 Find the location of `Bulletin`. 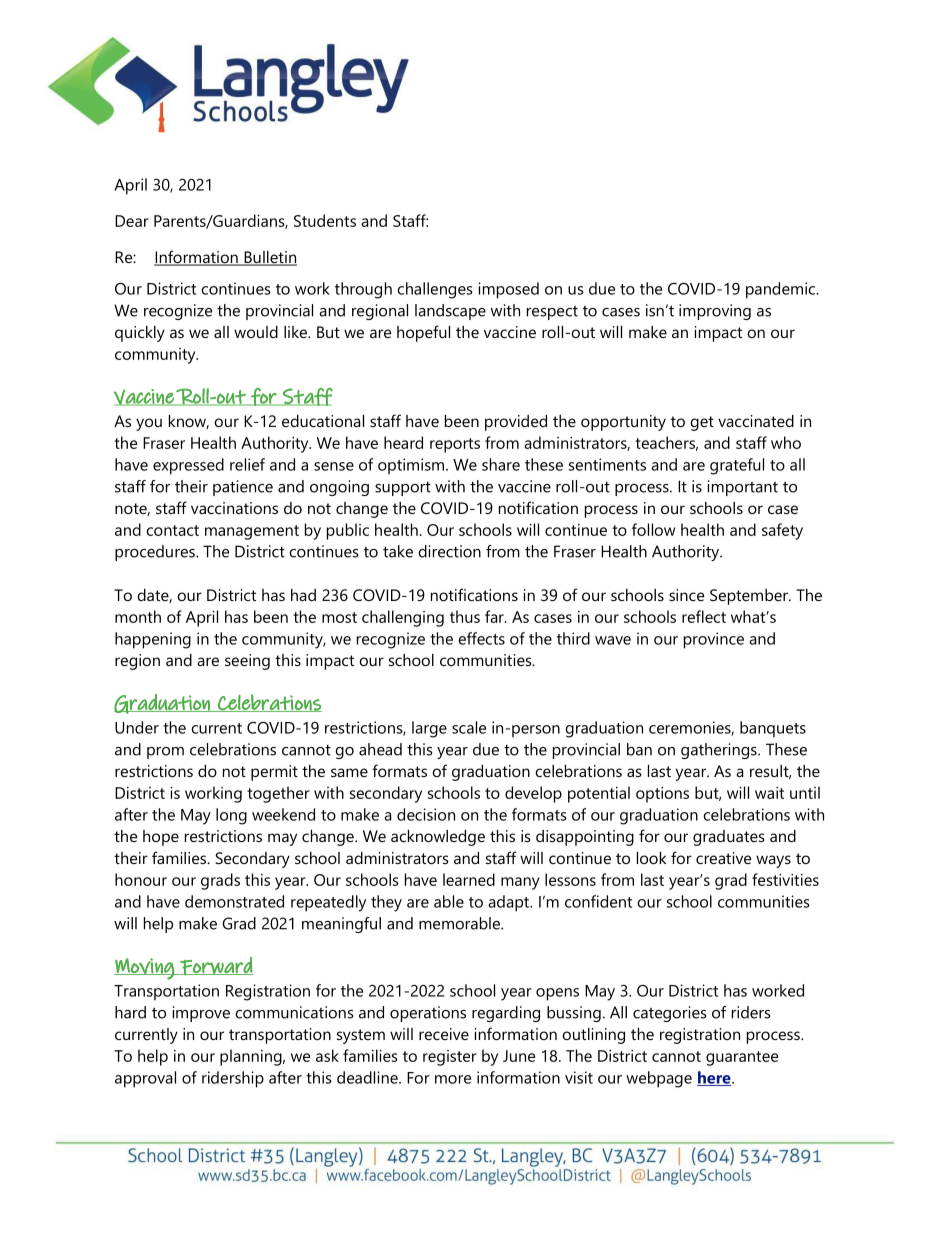

Bulletin is located at coordinates (269, 258).
